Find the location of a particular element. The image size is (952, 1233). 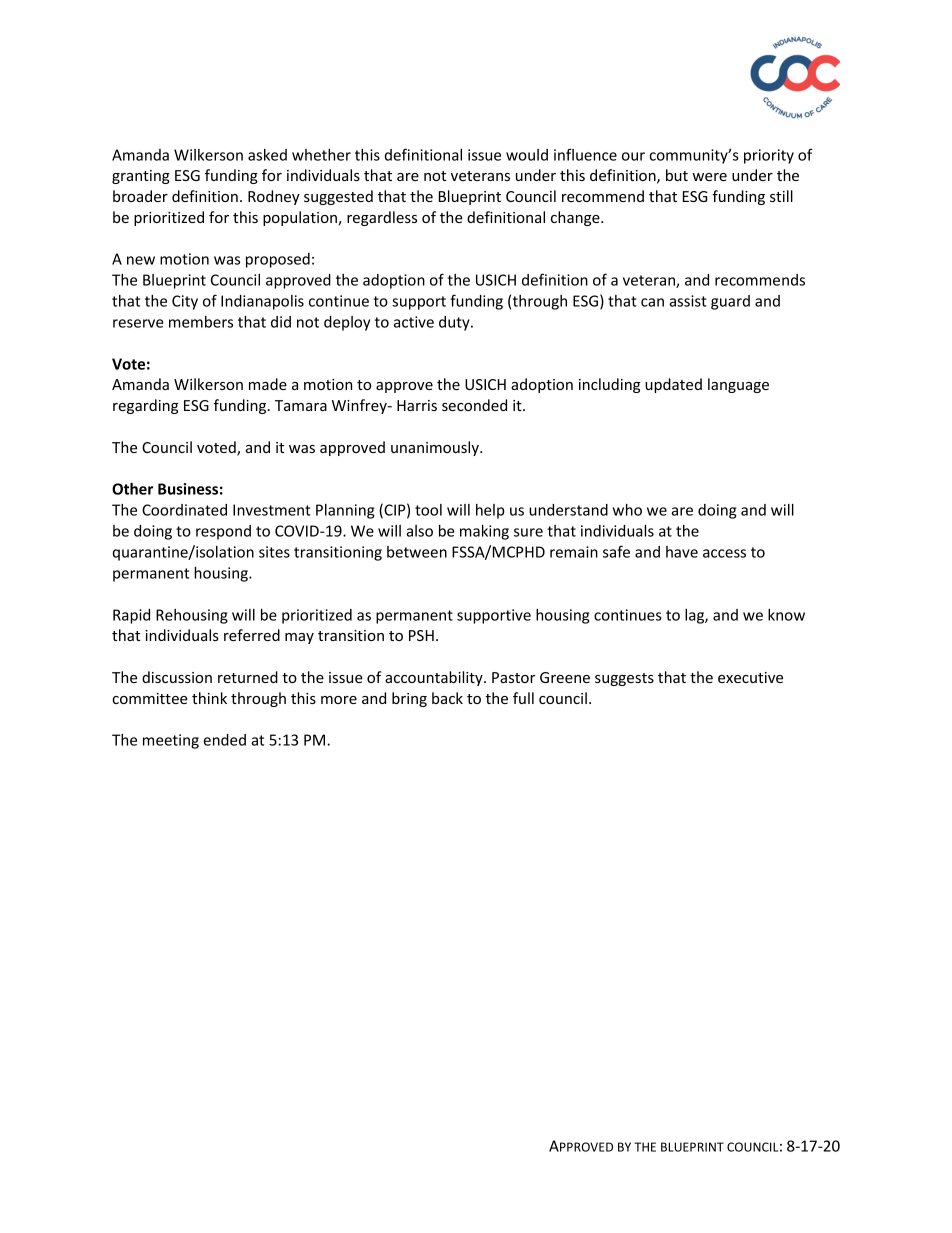

language is located at coordinates (738, 385).
